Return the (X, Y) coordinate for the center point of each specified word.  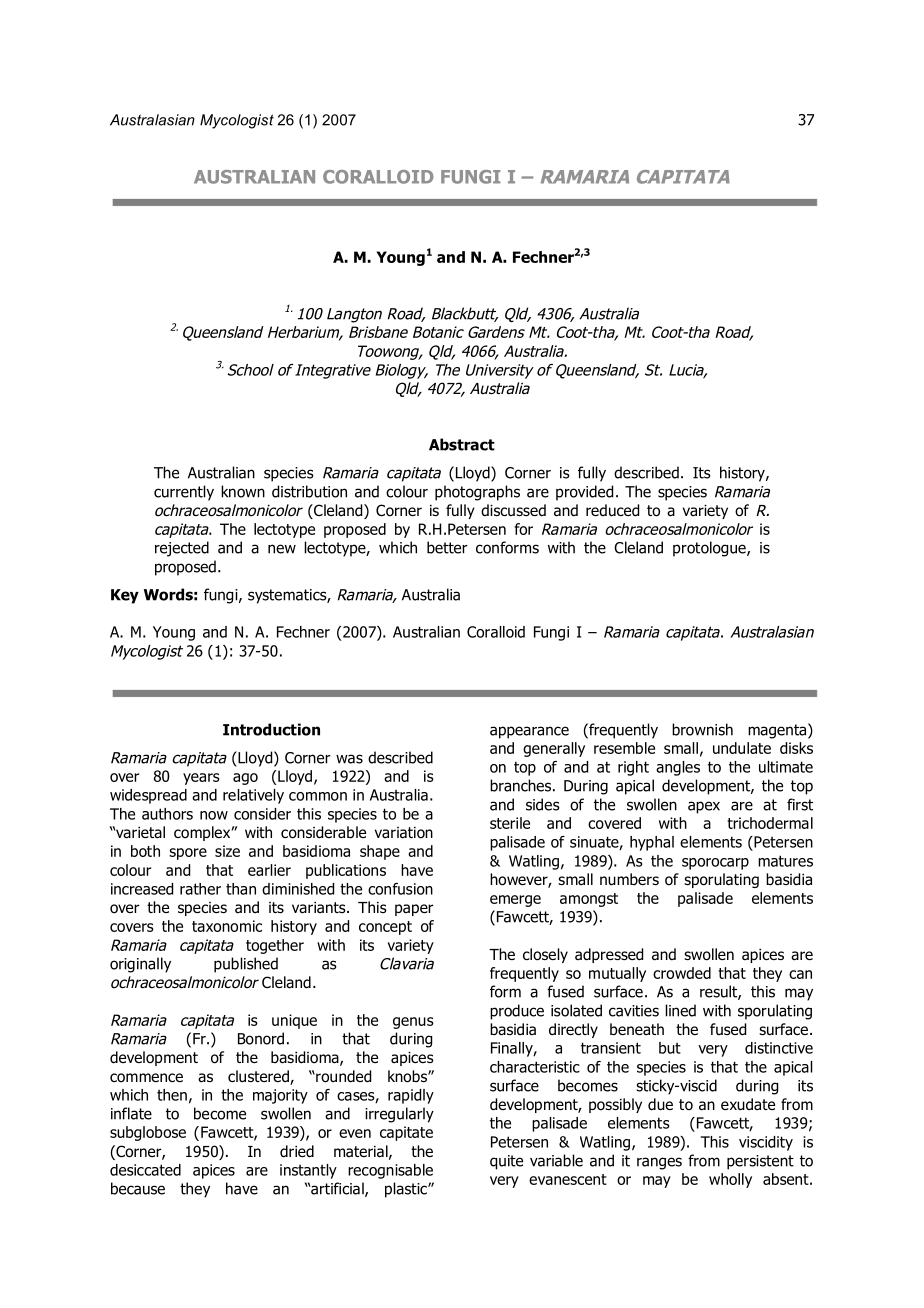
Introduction (271, 729)
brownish (702, 729)
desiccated (145, 1170)
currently (184, 493)
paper (414, 910)
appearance (529, 732)
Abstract (462, 444)
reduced (612, 510)
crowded (682, 973)
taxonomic (227, 926)
